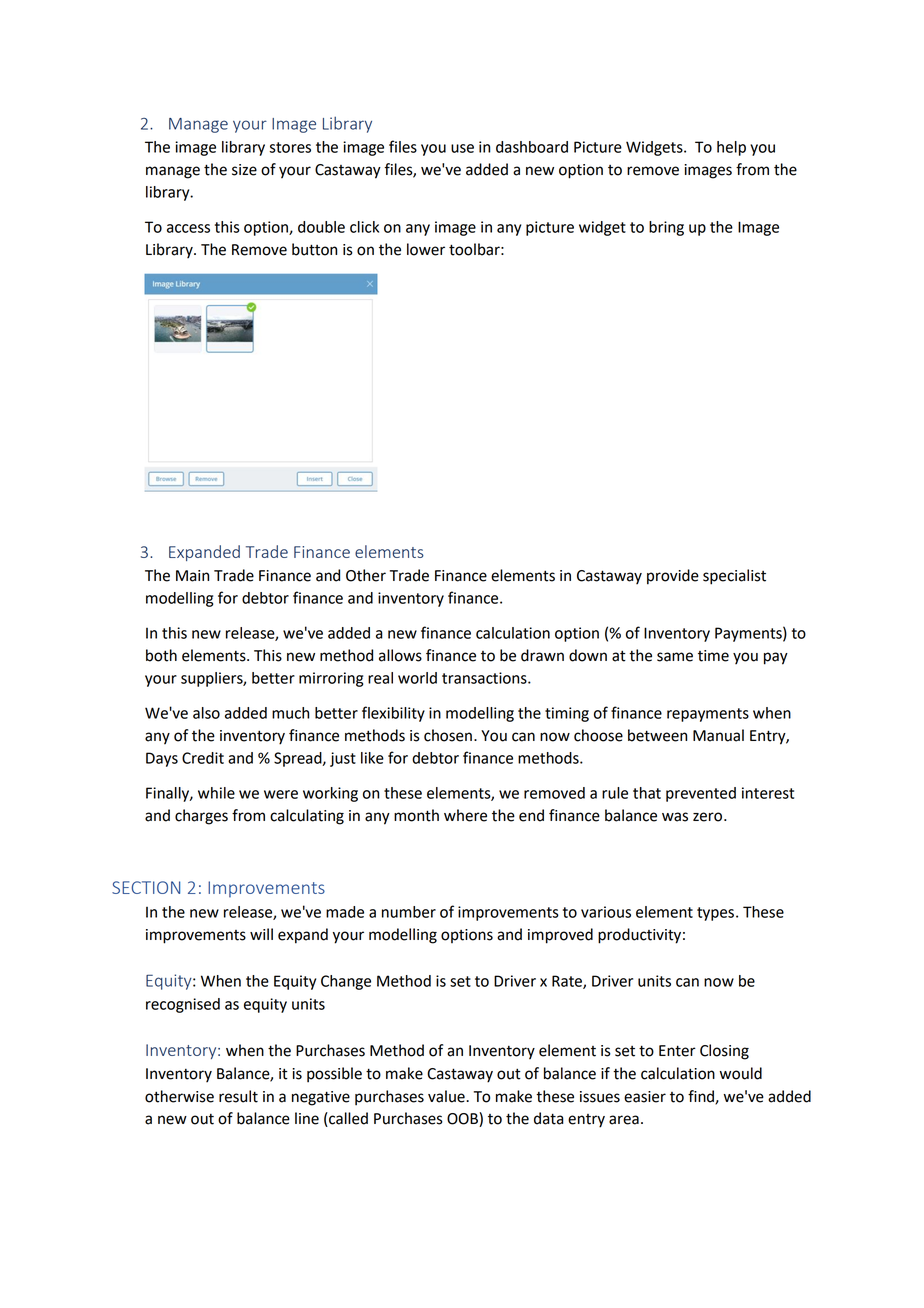  I want to click on time, so click(713, 656).
